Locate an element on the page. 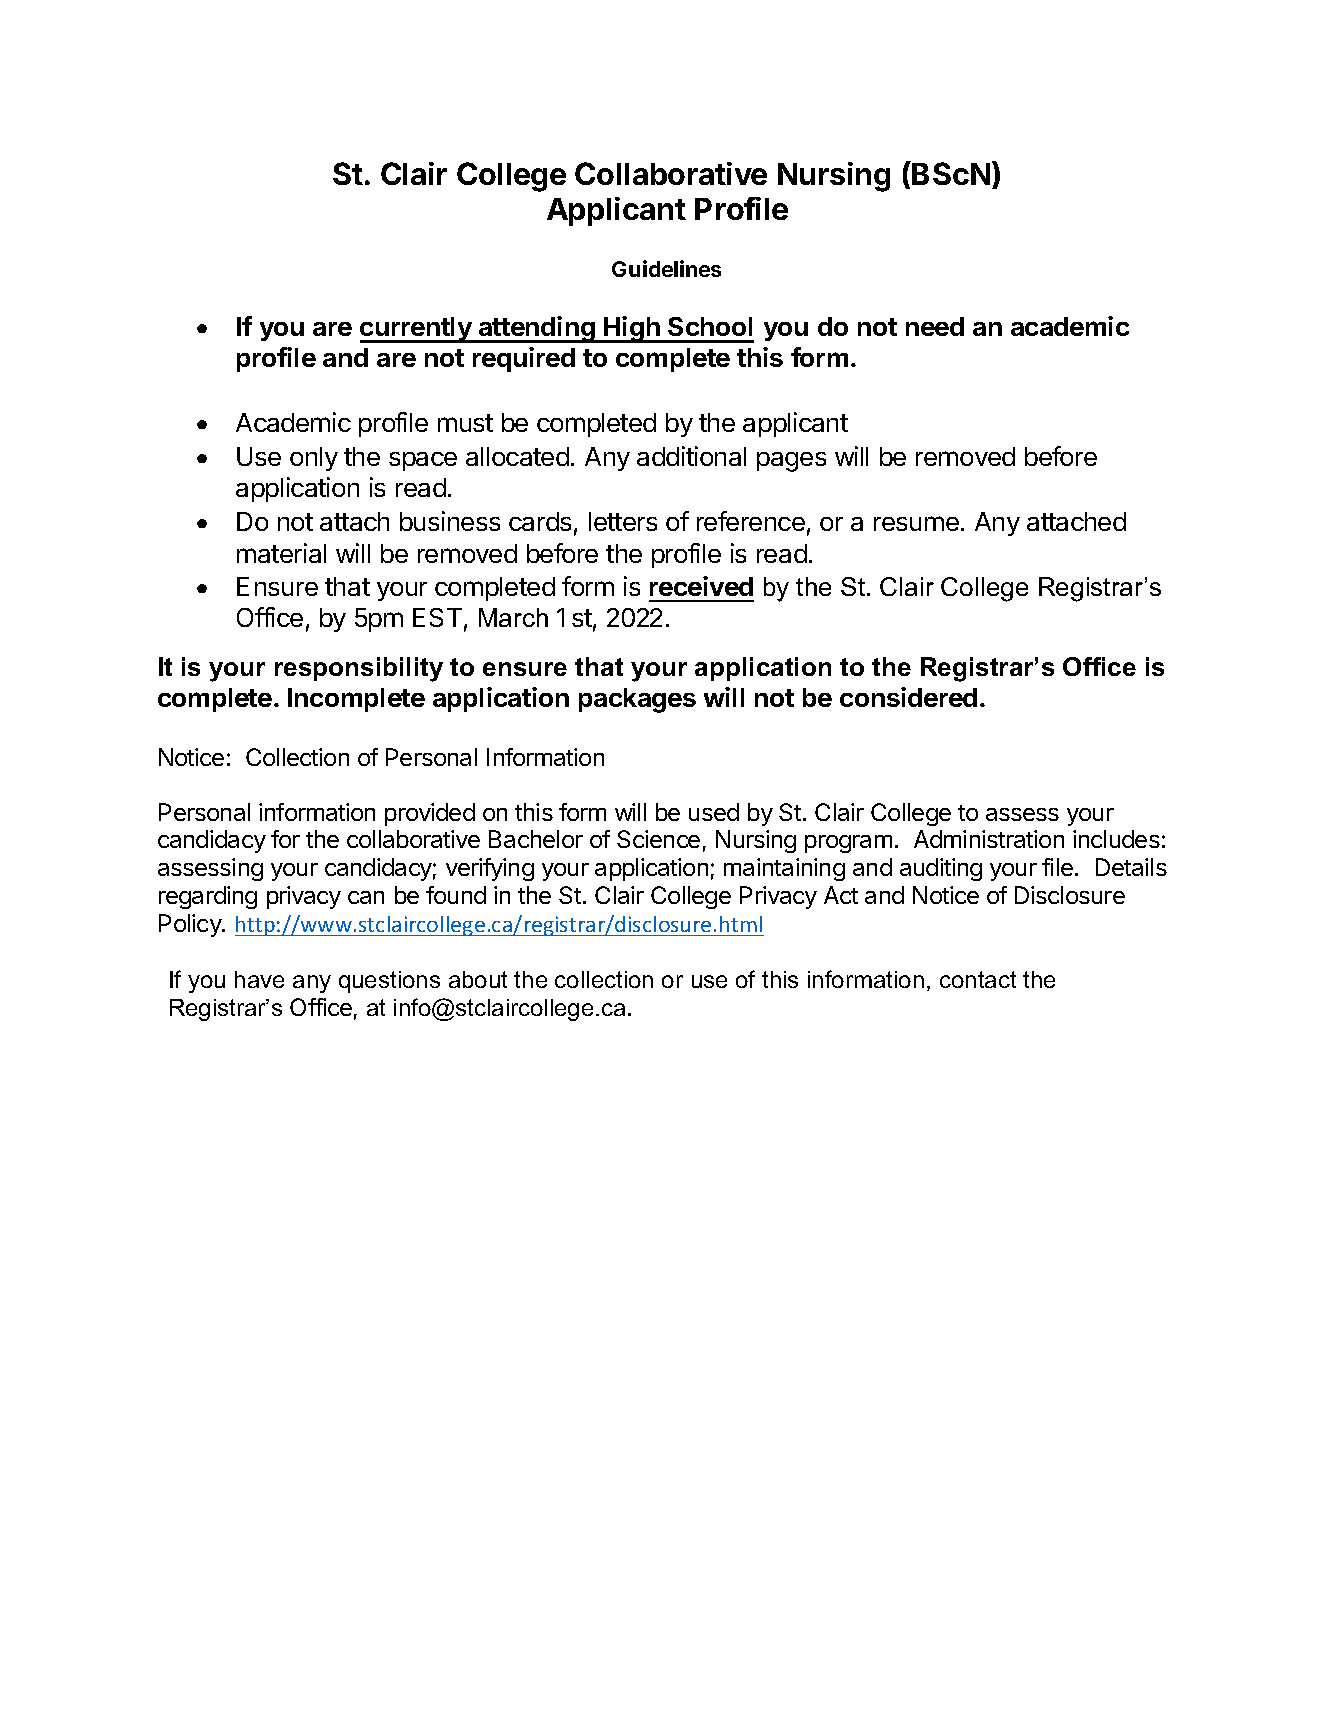 This image has height=1728, width=1335. need is located at coordinates (935, 326).
